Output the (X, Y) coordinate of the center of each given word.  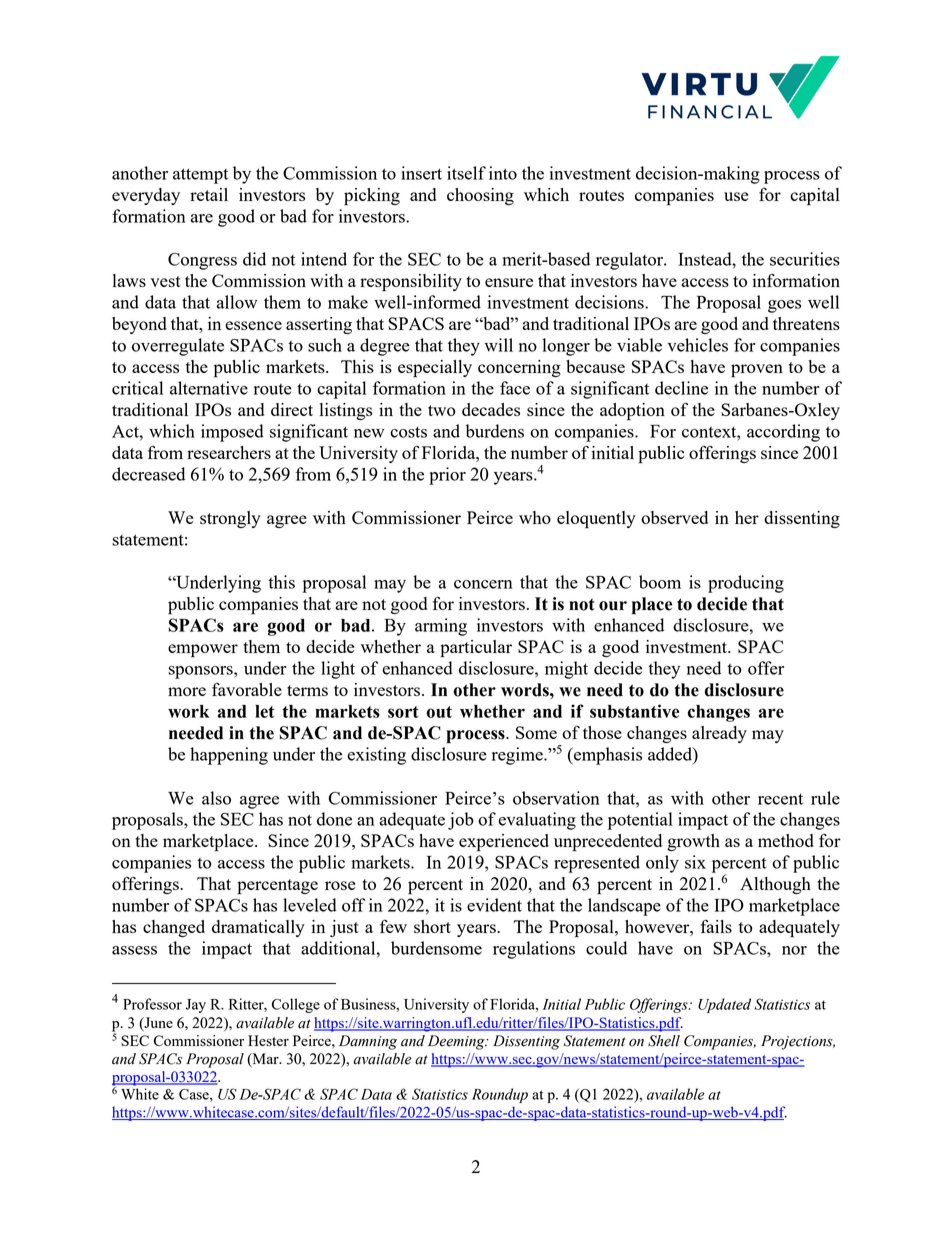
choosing (480, 196)
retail (209, 194)
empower (203, 651)
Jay (196, 1006)
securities (805, 259)
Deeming (457, 1042)
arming (441, 627)
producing (746, 584)
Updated (724, 1005)
